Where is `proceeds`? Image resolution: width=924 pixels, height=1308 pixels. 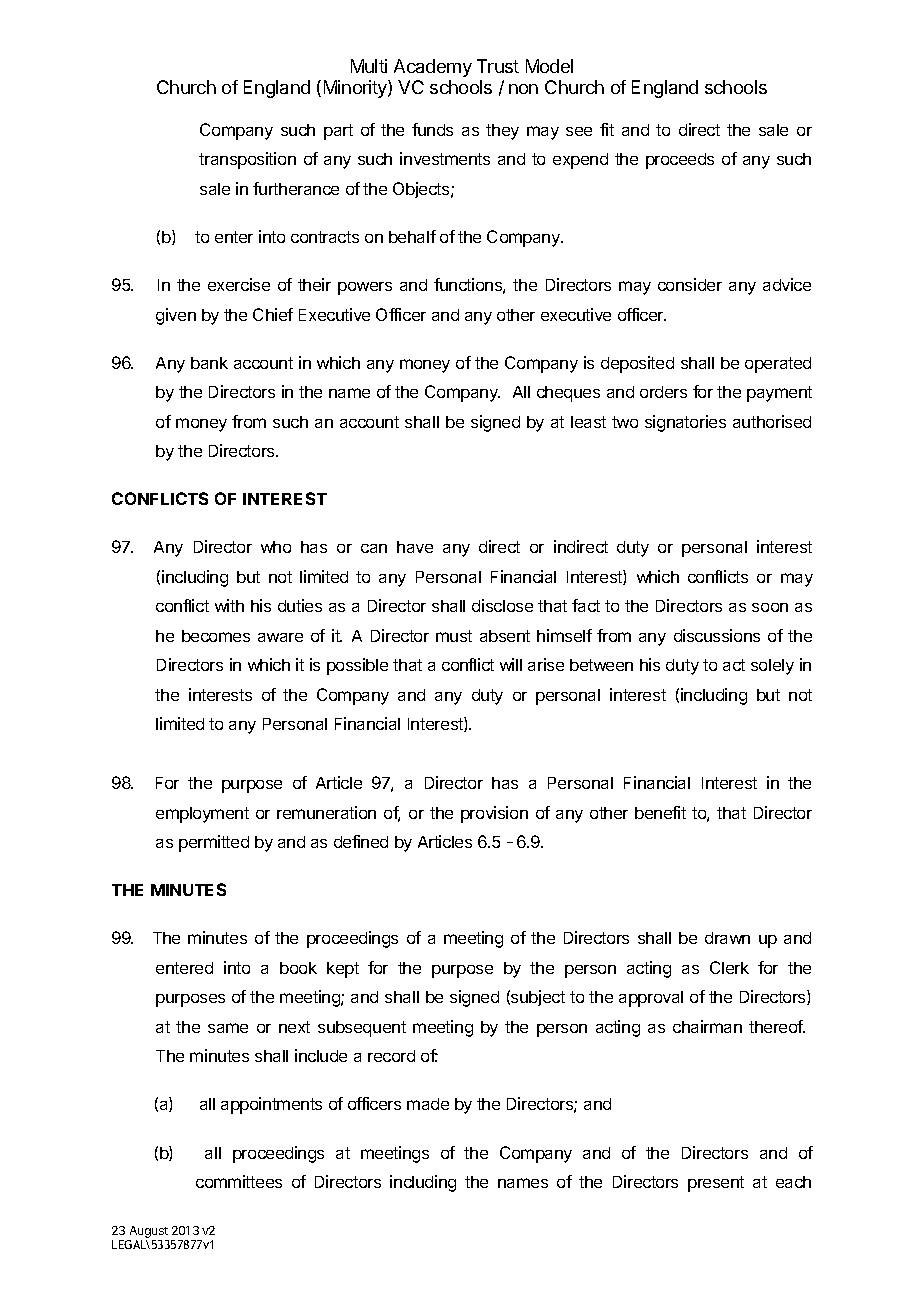
proceeds is located at coordinates (680, 161).
